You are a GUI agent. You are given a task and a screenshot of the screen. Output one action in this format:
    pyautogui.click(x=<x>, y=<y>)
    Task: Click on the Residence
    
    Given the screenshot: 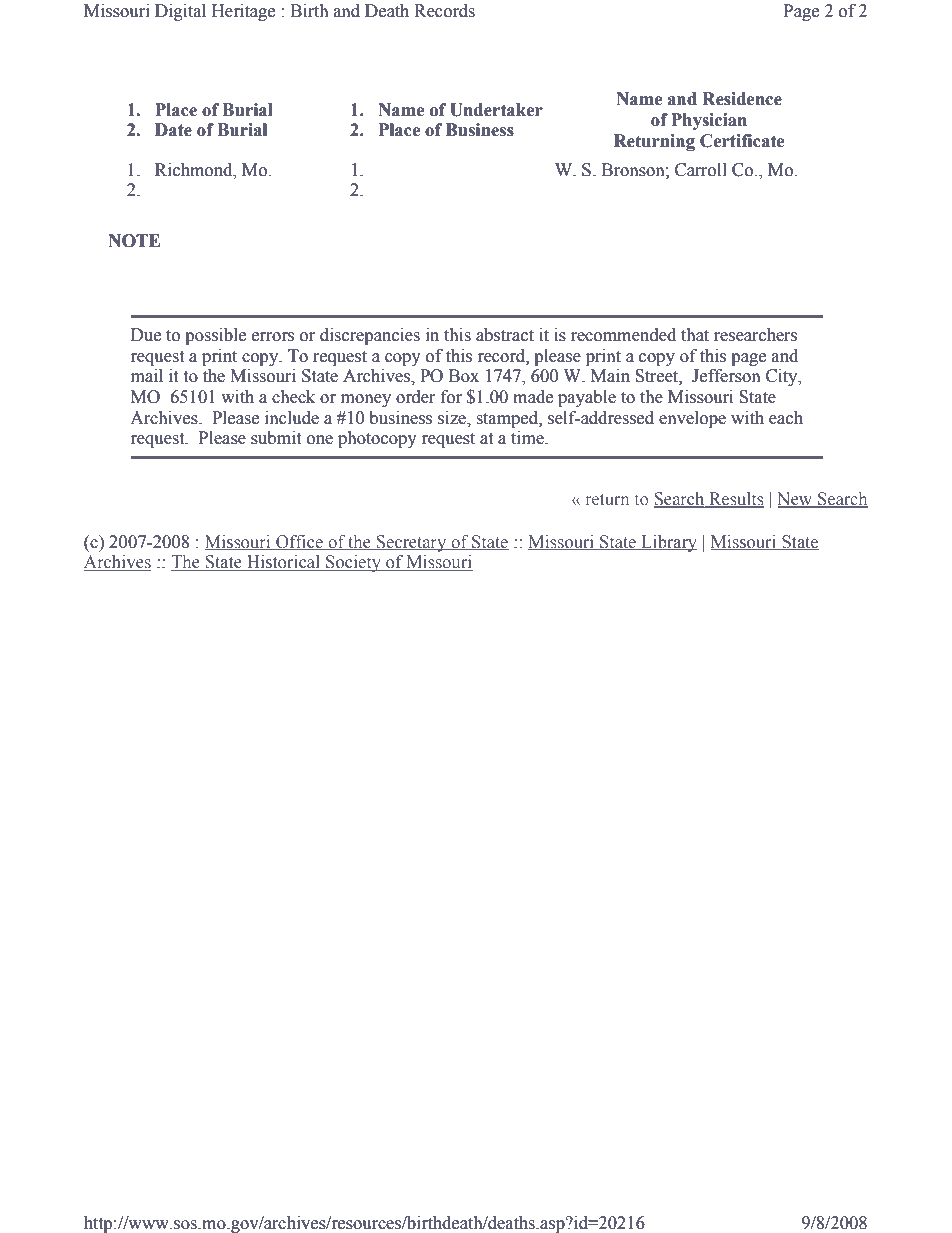 What is the action you would take?
    pyautogui.click(x=742, y=99)
